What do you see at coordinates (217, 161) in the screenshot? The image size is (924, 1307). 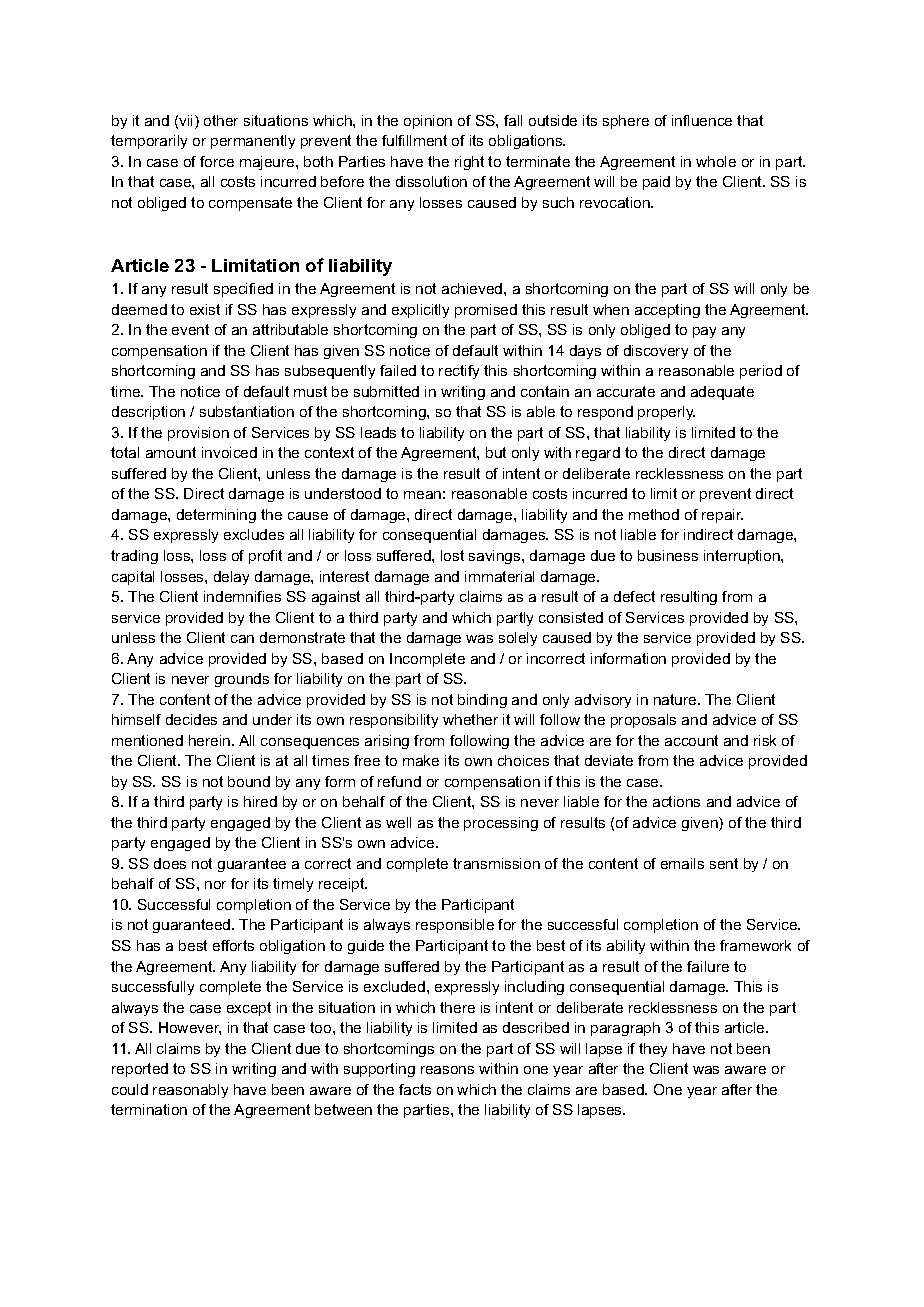 I see `force` at bounding box center [217, 161].
